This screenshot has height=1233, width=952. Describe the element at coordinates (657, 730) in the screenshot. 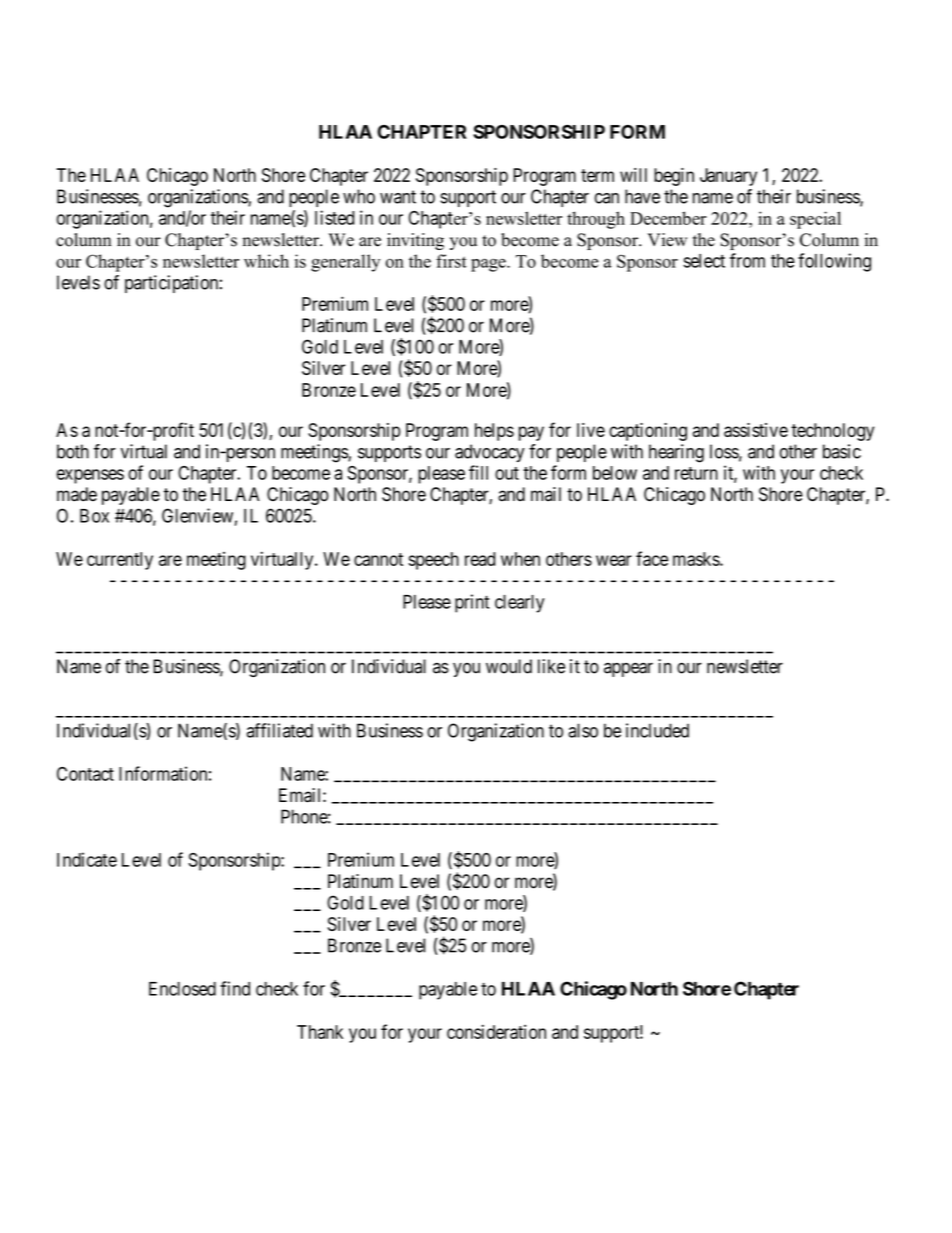

I see `included` at that location.
